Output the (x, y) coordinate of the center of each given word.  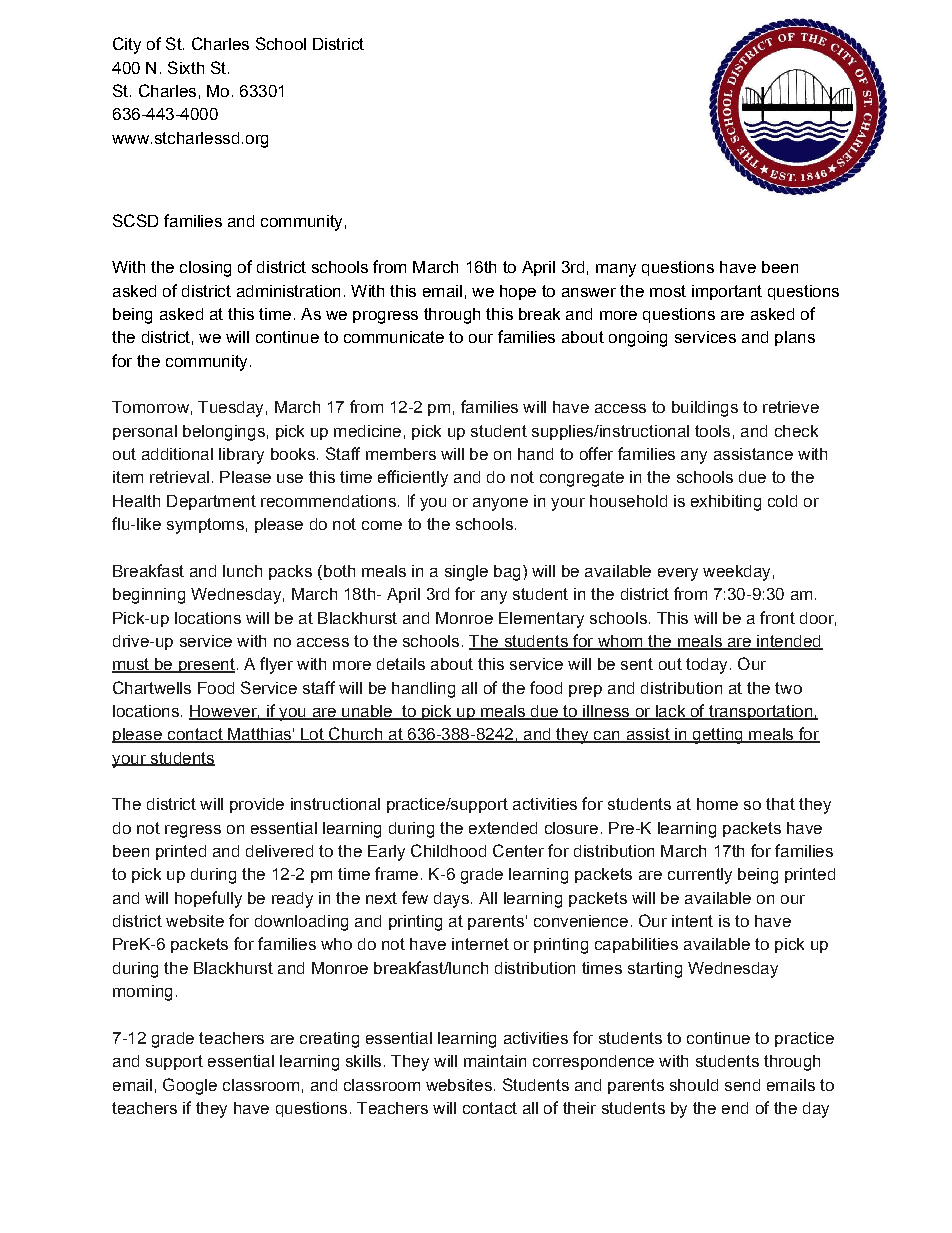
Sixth (186, 67)
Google (190, 1086)
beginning (149, 596)
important (727, 292)
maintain (495, 1061)
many (616, 270)
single (466, 573)
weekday (736, 573)
